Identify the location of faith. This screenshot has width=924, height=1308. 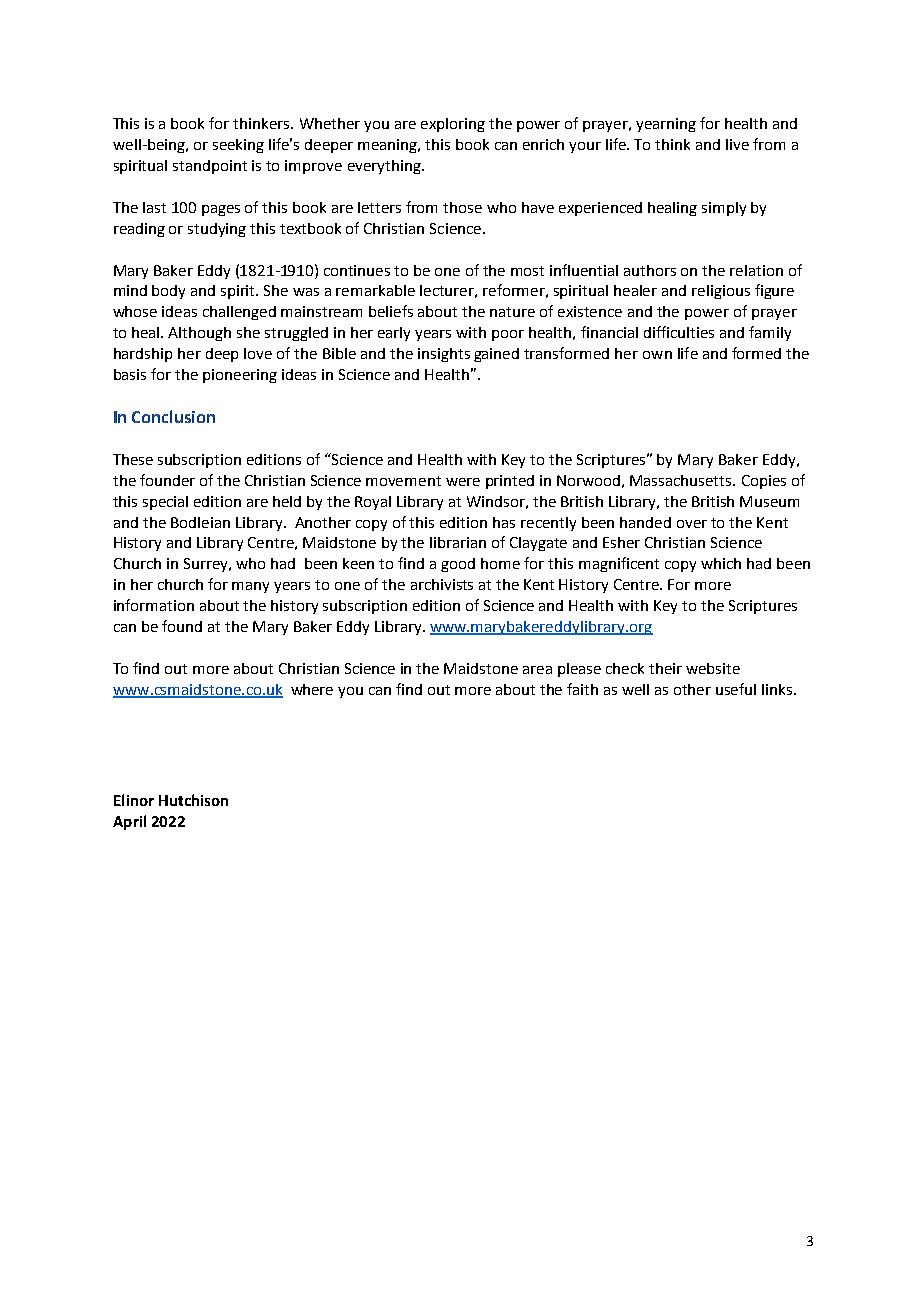
(582, 689).
